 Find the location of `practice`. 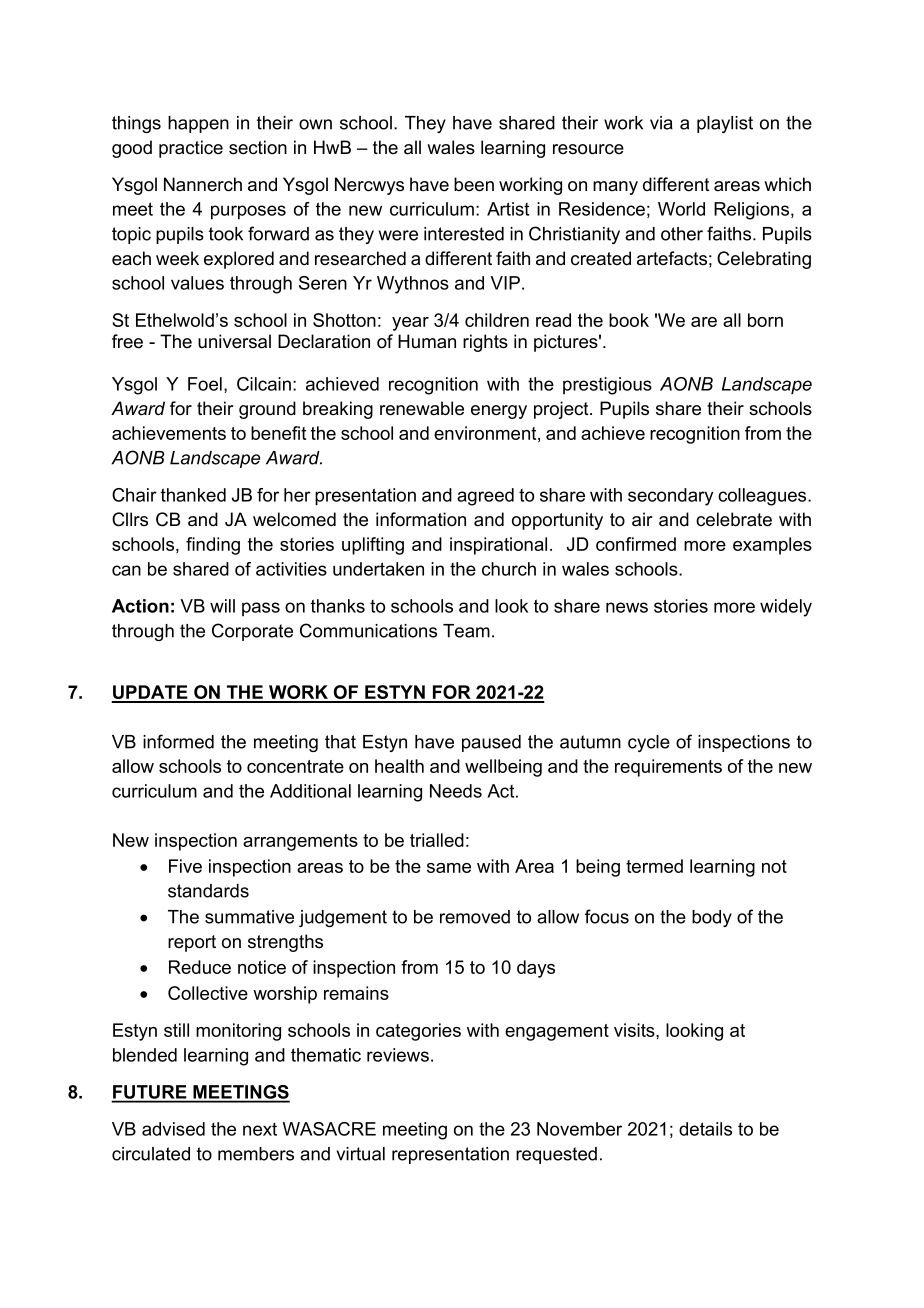

practice is located at coordinates (191, 149).
